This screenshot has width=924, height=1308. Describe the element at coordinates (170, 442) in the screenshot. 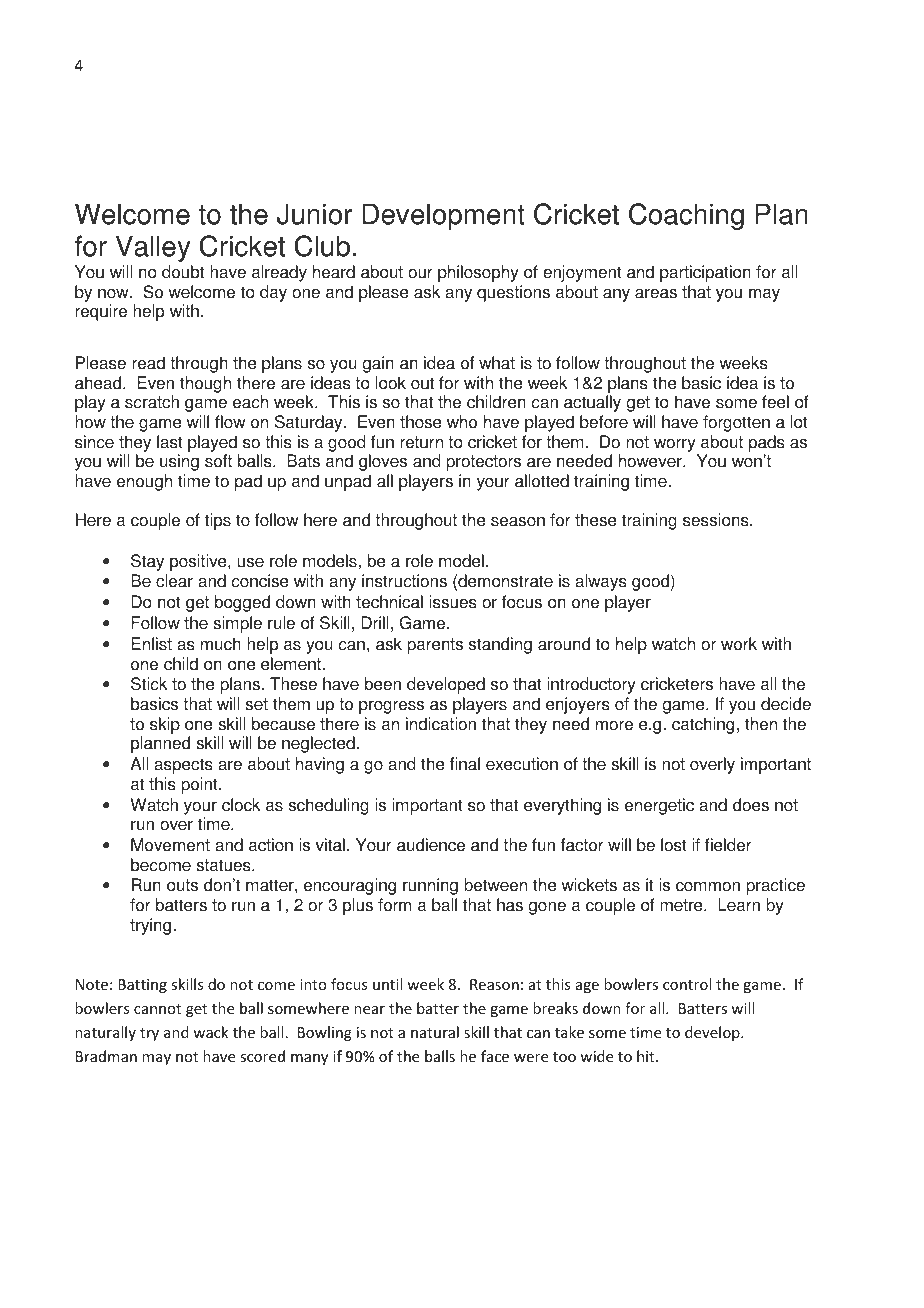

I see `last` at that location.
